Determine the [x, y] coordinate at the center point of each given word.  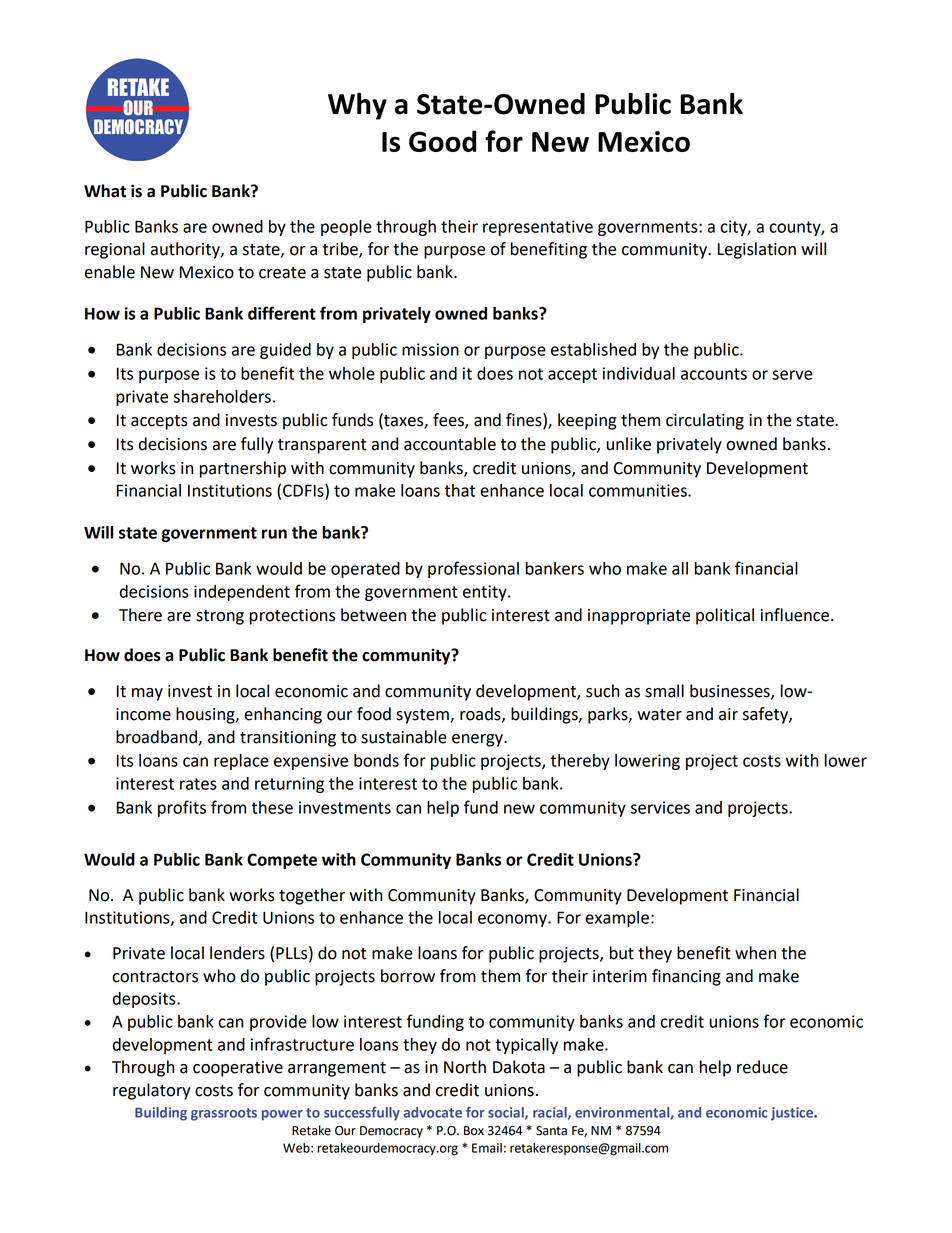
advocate [433, 1112]
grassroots [224, 1114]
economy [513, 920]
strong [220, 617]
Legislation [757, 250]
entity [486, 593]
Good [443, 141]
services [660, 807]
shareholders [222, 396]
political [725, 616]
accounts [714, 374]
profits [182, 808]
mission [430, 349]
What [105, 191]
